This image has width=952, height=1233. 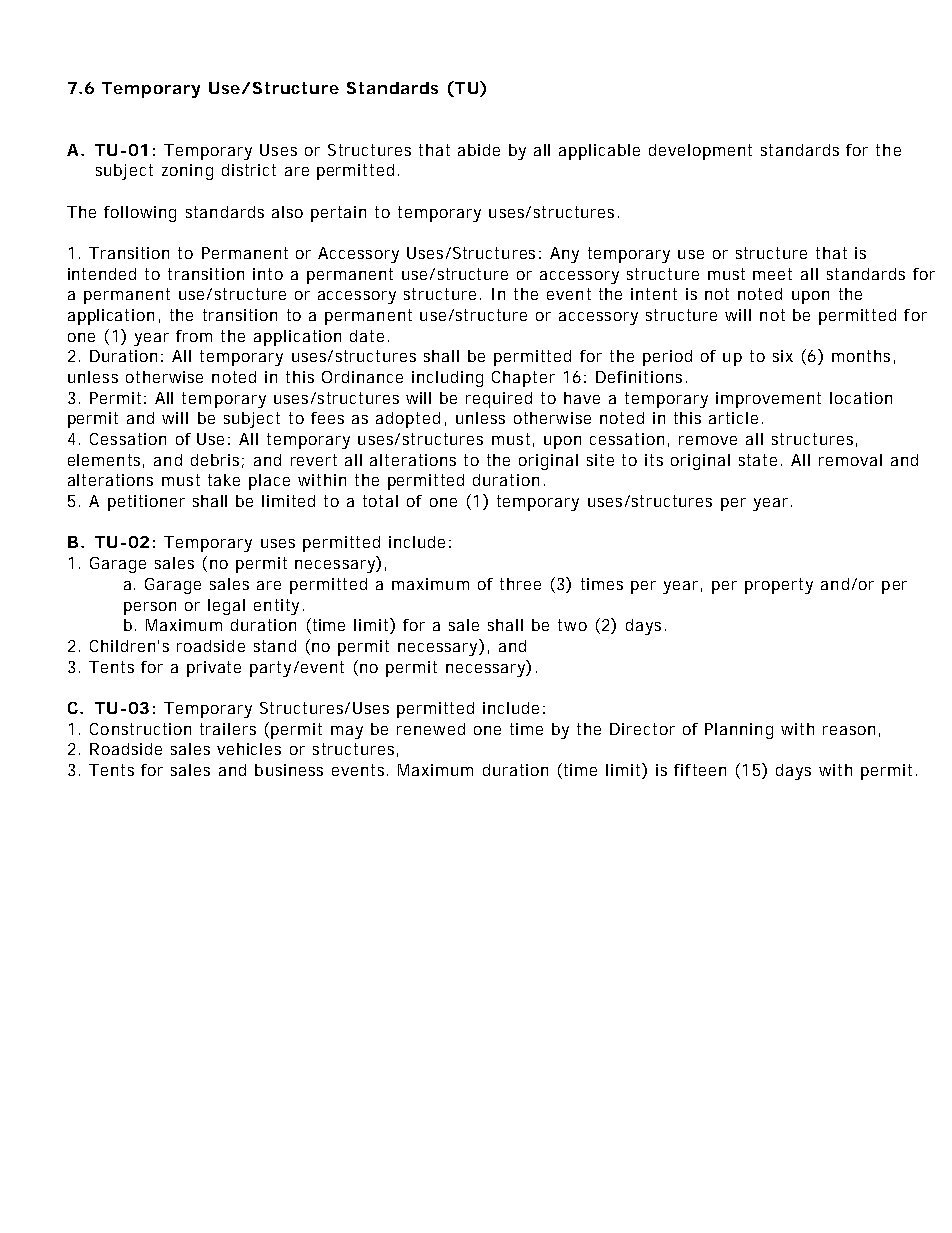 What do you see at coordinates (760, 460) in the image?
I see `state` at bounding box center [760, 460].
